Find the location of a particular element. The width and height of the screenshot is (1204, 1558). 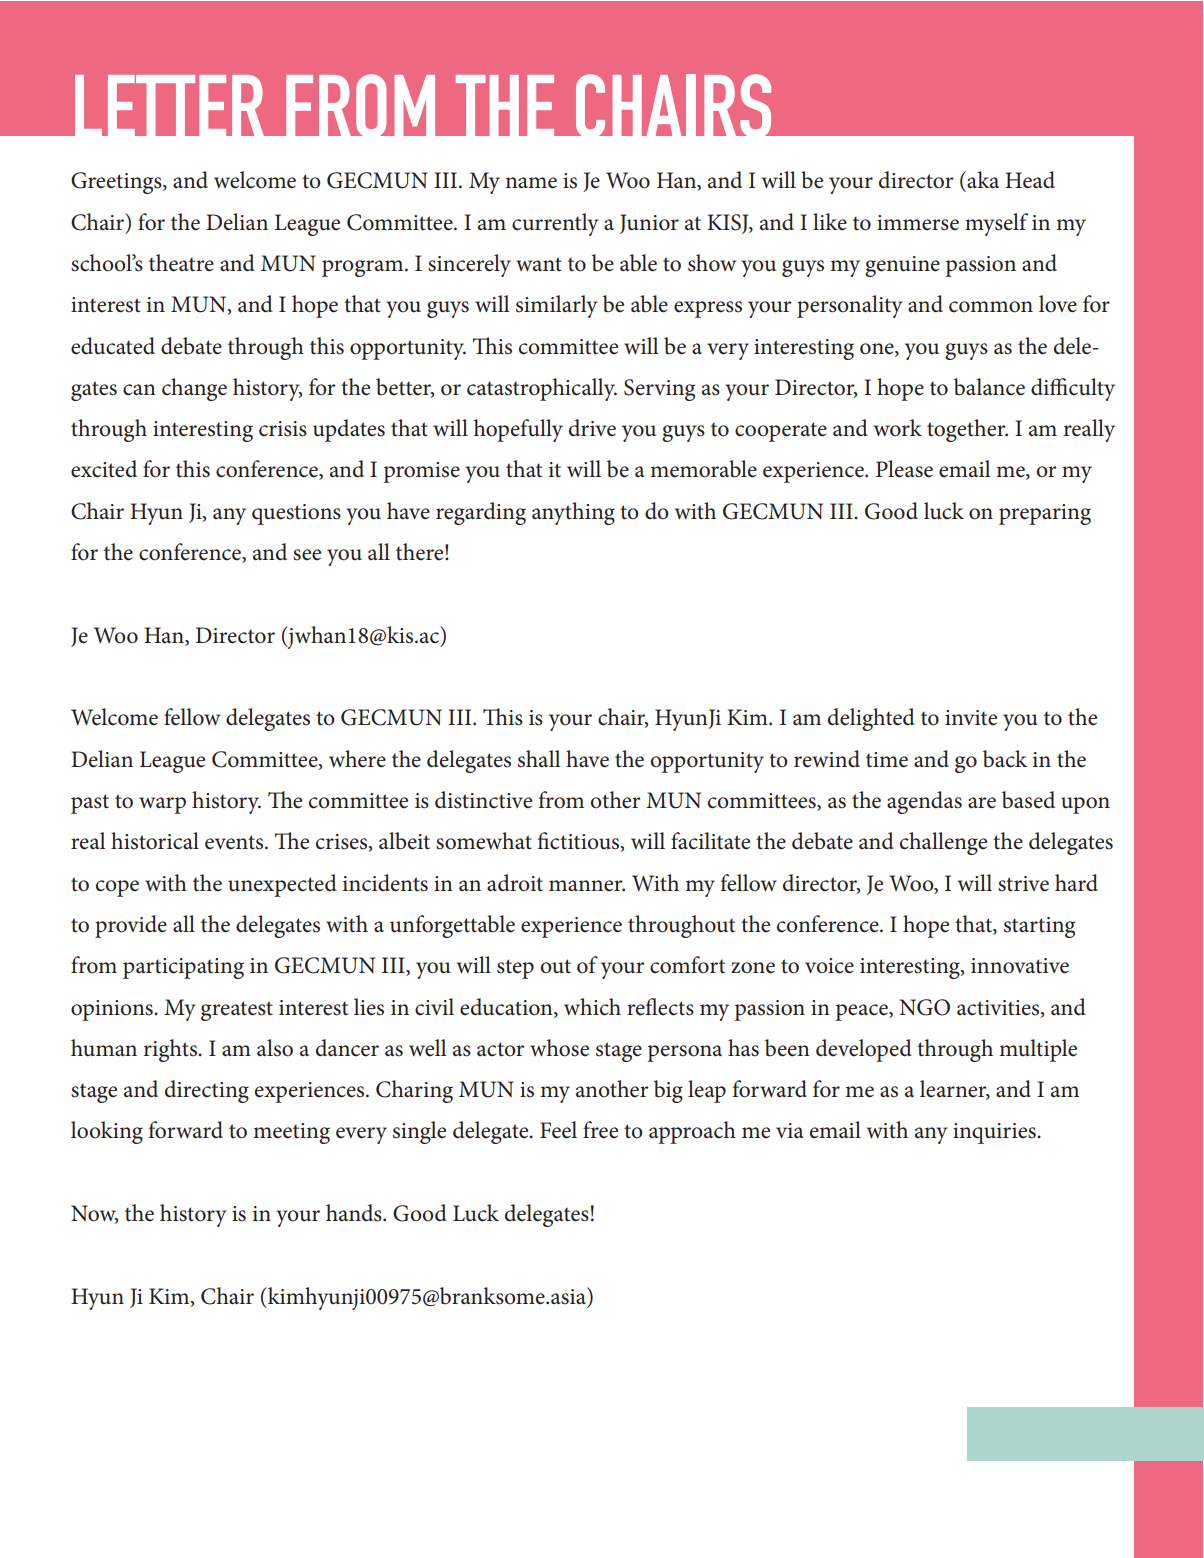

currently is located at coordinates (555, 224).
